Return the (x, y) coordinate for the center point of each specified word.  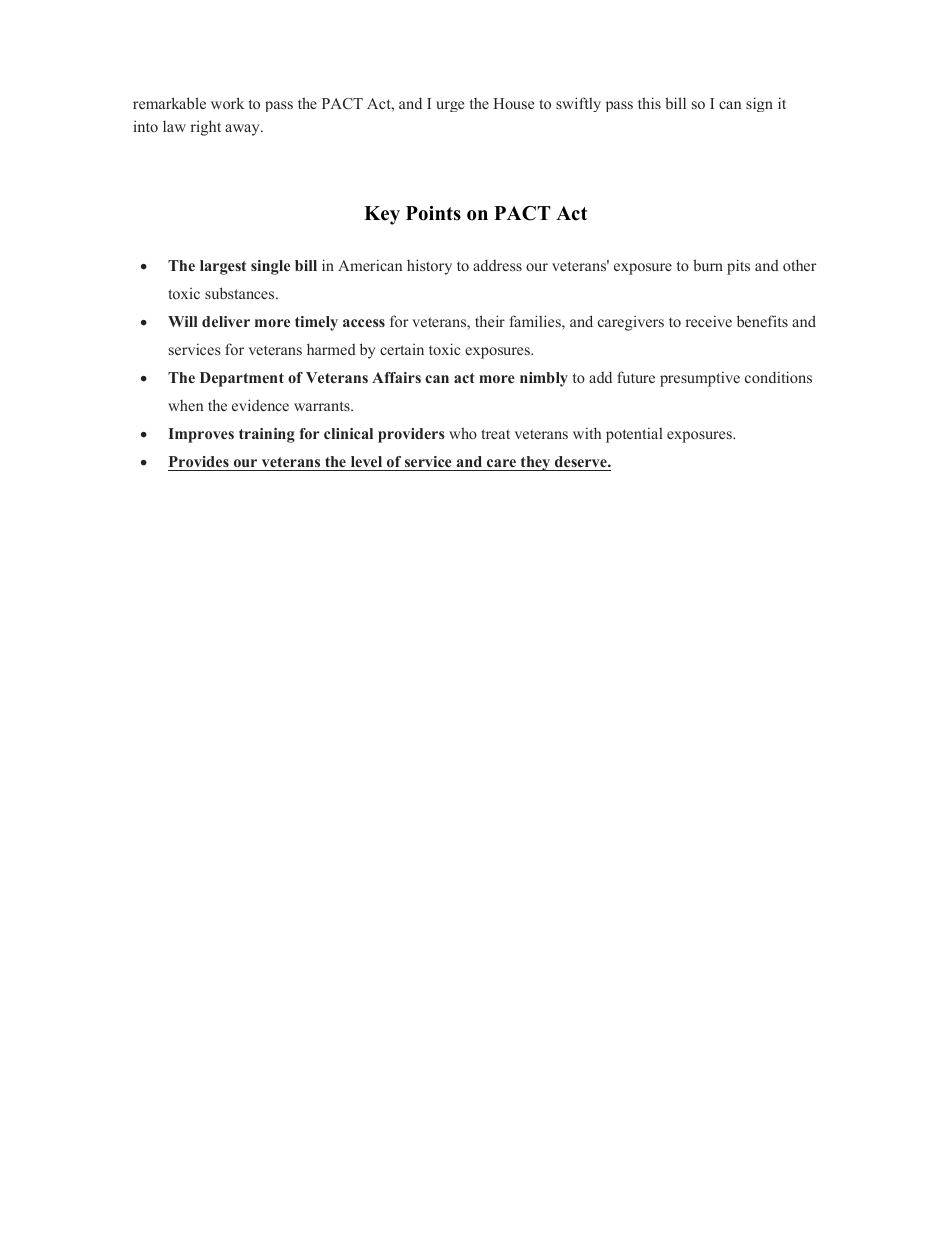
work (227, 103)
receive (708, 321)
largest (223, 267)
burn (708, 265)
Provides (199, 461)
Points (433, 213)
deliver (226, 321)
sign (759, 104)
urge (450, 106)
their (490, 321)
